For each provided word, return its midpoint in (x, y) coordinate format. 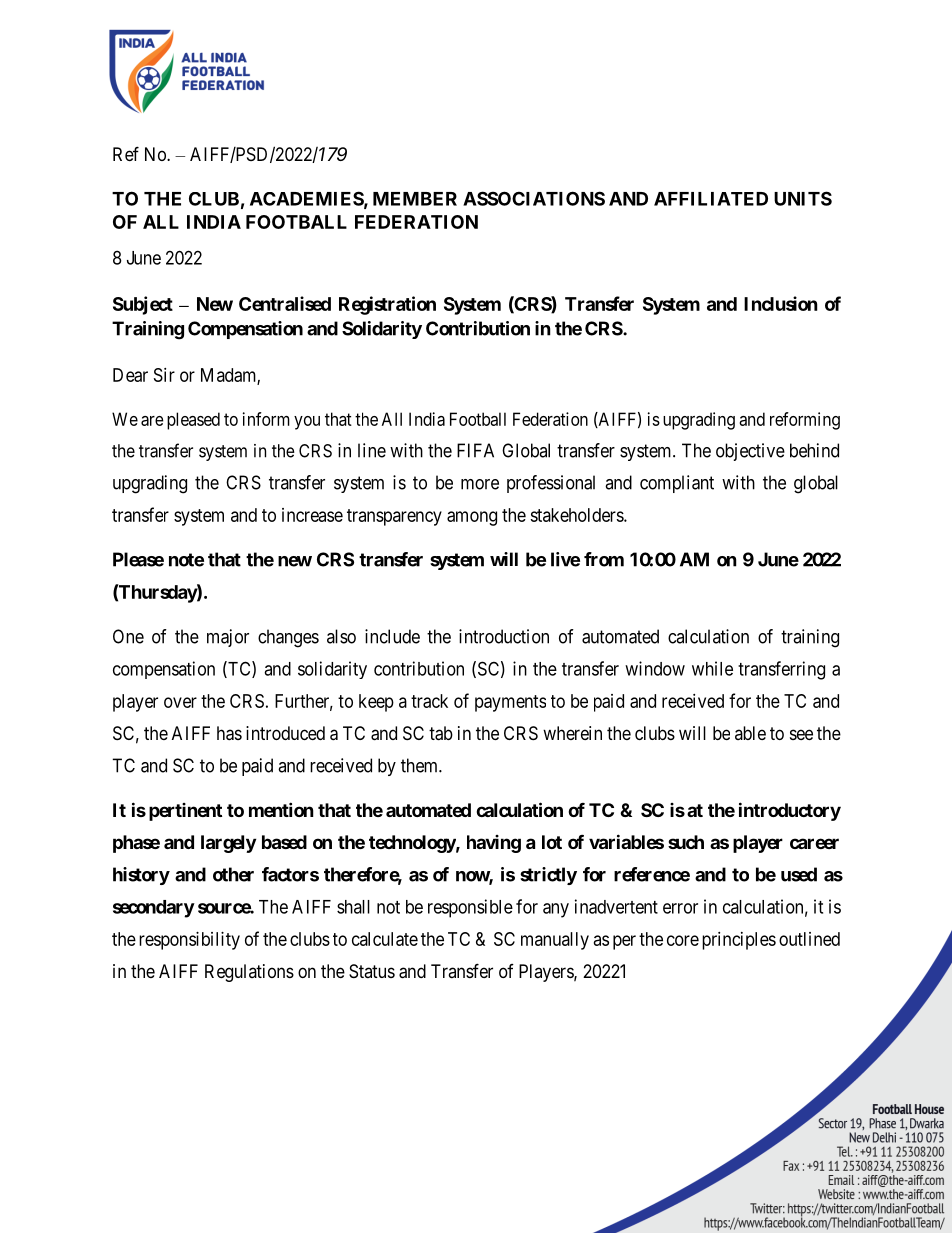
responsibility (189, 941)
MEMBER (415, 199)
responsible (470, 908)
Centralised (285, 303)
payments (510, 703)
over (180, 702)
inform (266, 419)
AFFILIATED (711, 199)
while (712, 668)
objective (750, 452)
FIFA (475, 450)
